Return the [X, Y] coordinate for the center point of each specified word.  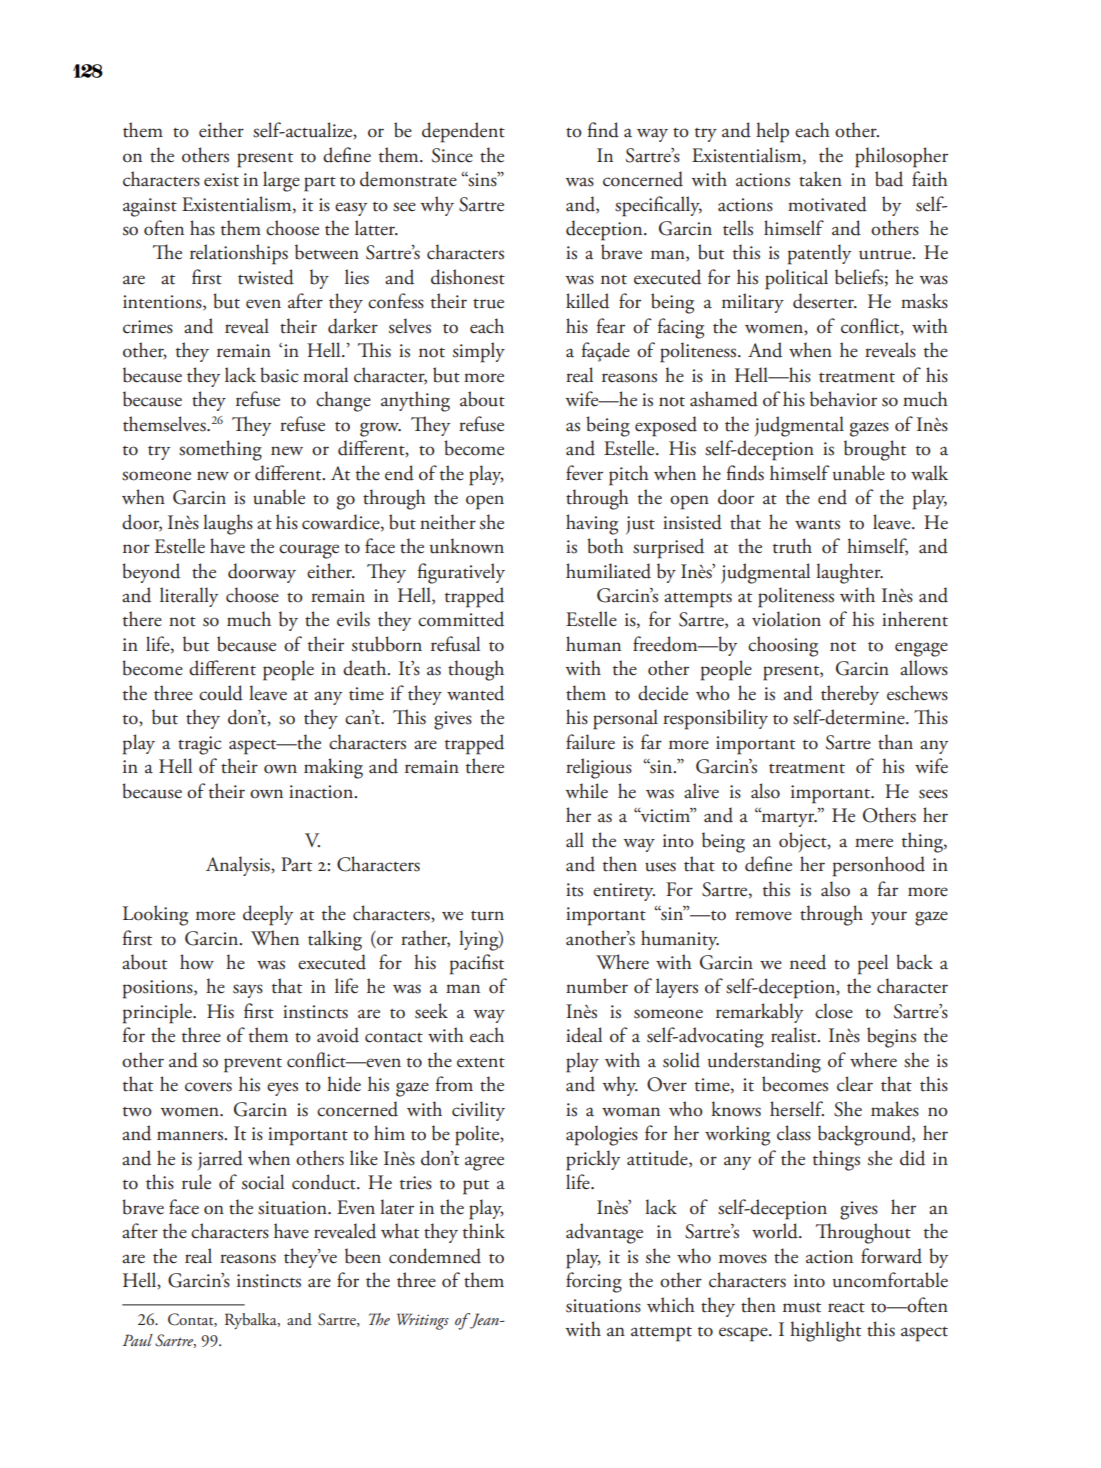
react [846, 1308]
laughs [228, 524]
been [363, 1256]
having [592, 524]
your [889, 918]
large [281, 181]
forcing [594, 1282]
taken [820, 179]
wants [817, 525]
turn [487, 916]
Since [452, 155]
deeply [268, 915]
